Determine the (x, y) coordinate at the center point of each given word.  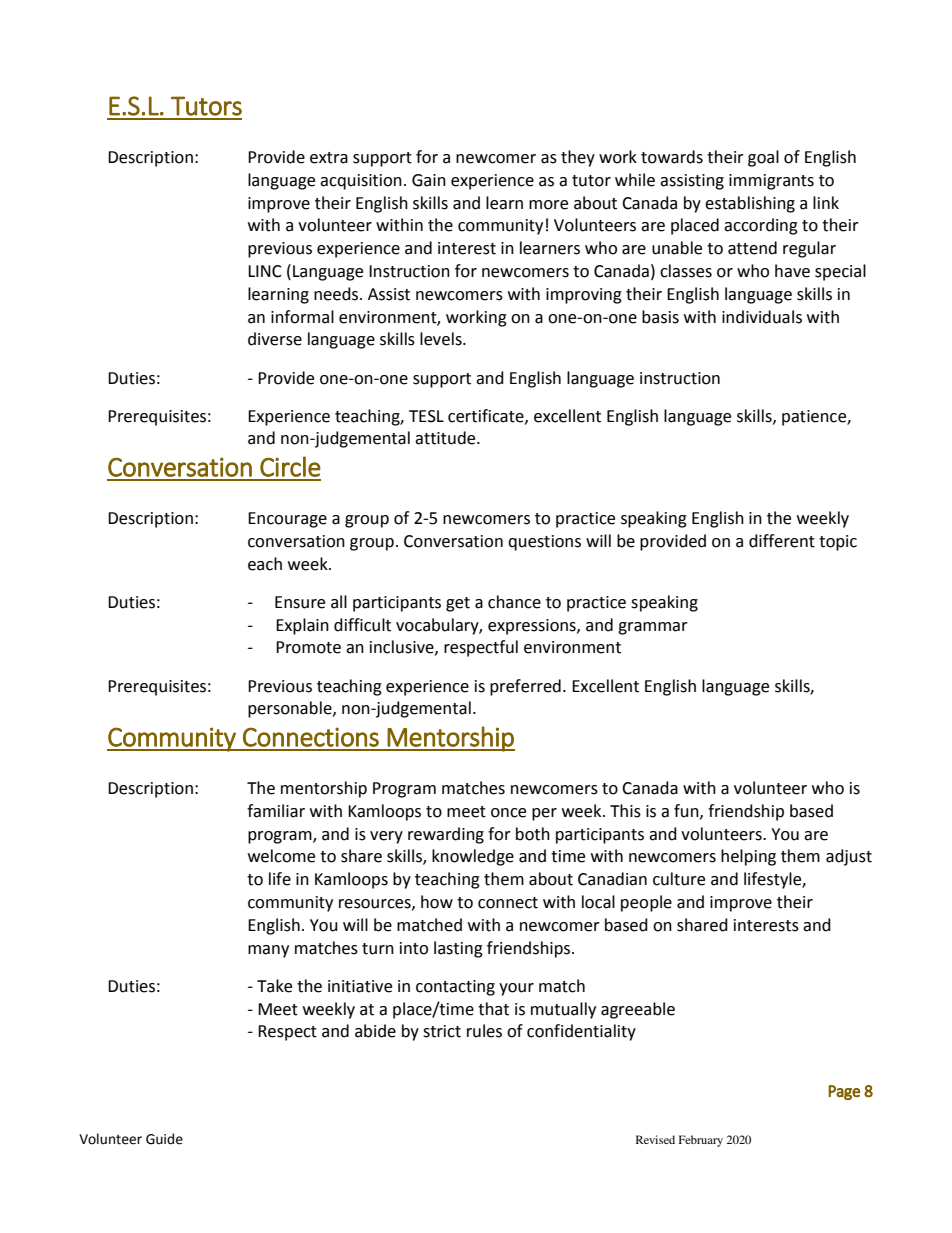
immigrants (771, 182)
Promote (308, 647)
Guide (164, 1139)
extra (329, 158)
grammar (653, 628)
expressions (533, 627)
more (548, 205)
